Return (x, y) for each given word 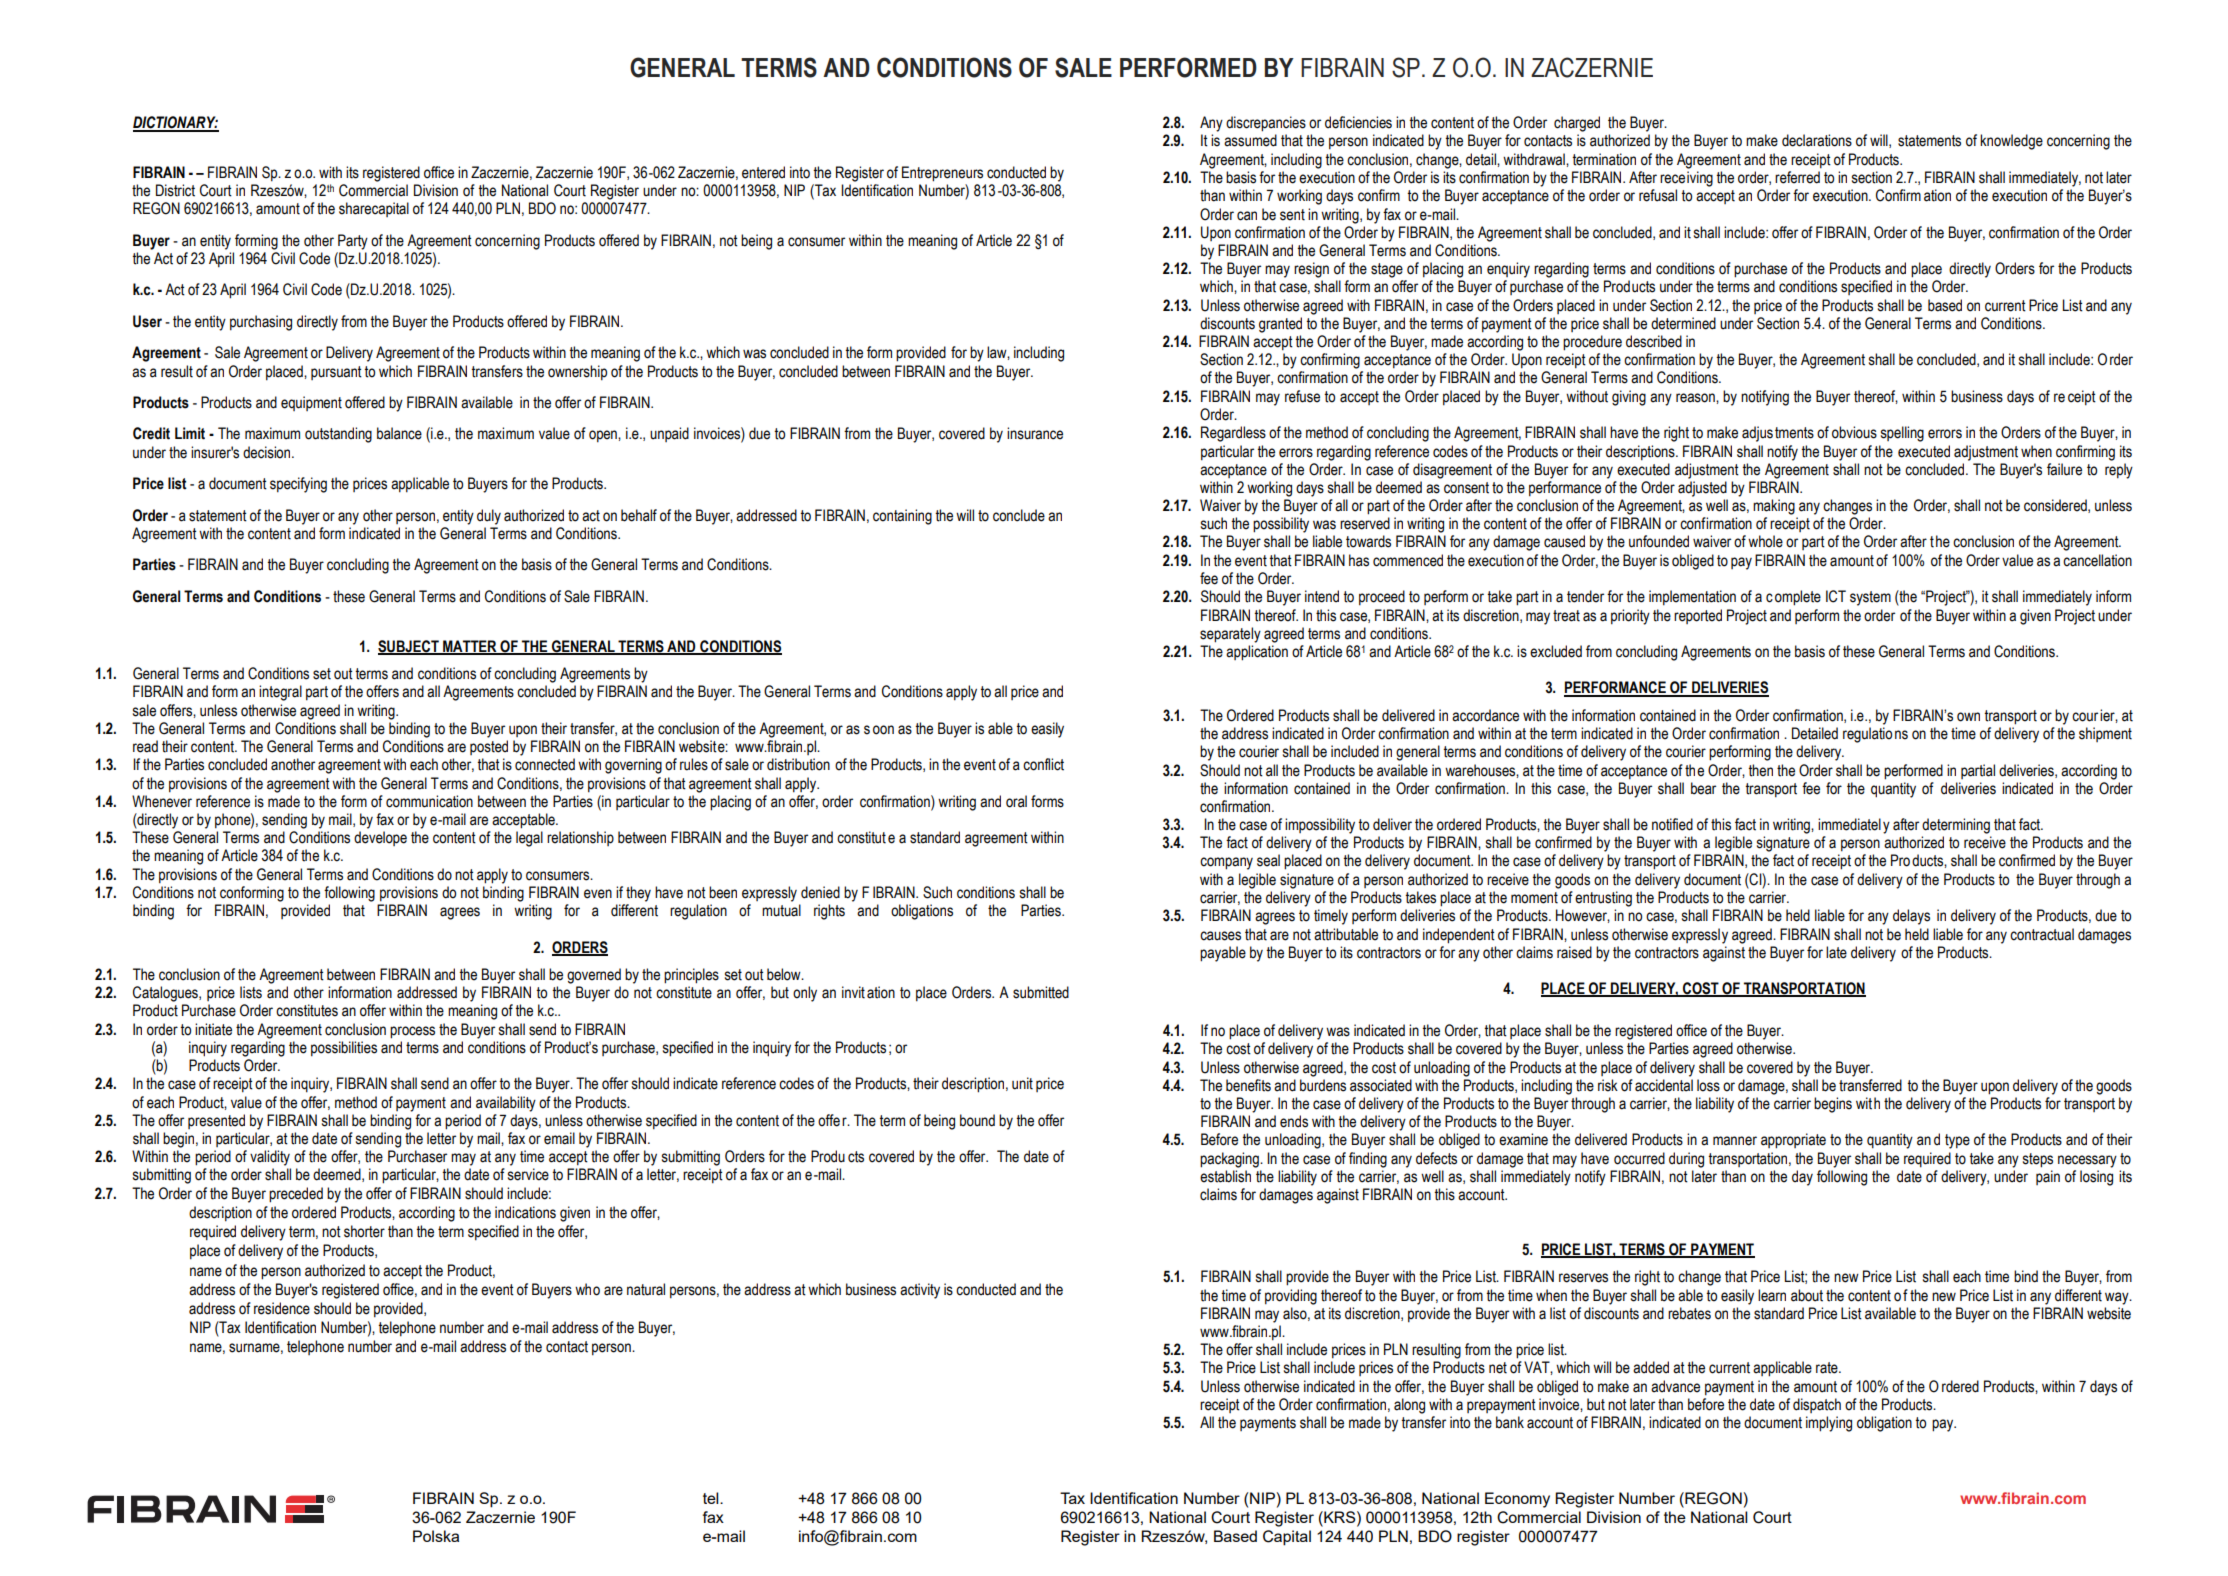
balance (399, 433)
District (175, 190)
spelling (1902, 434)
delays (1911, 917)
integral (280, 693)
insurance (1035, 433)
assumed (1250, 140)
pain (2048, 1177)
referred (1797, 177)
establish (1225, 1176)
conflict (1043, 764)
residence (282, 1308)
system (1870, 598)
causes (1220, 936)
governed (594, 976)
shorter (364, 1231)
